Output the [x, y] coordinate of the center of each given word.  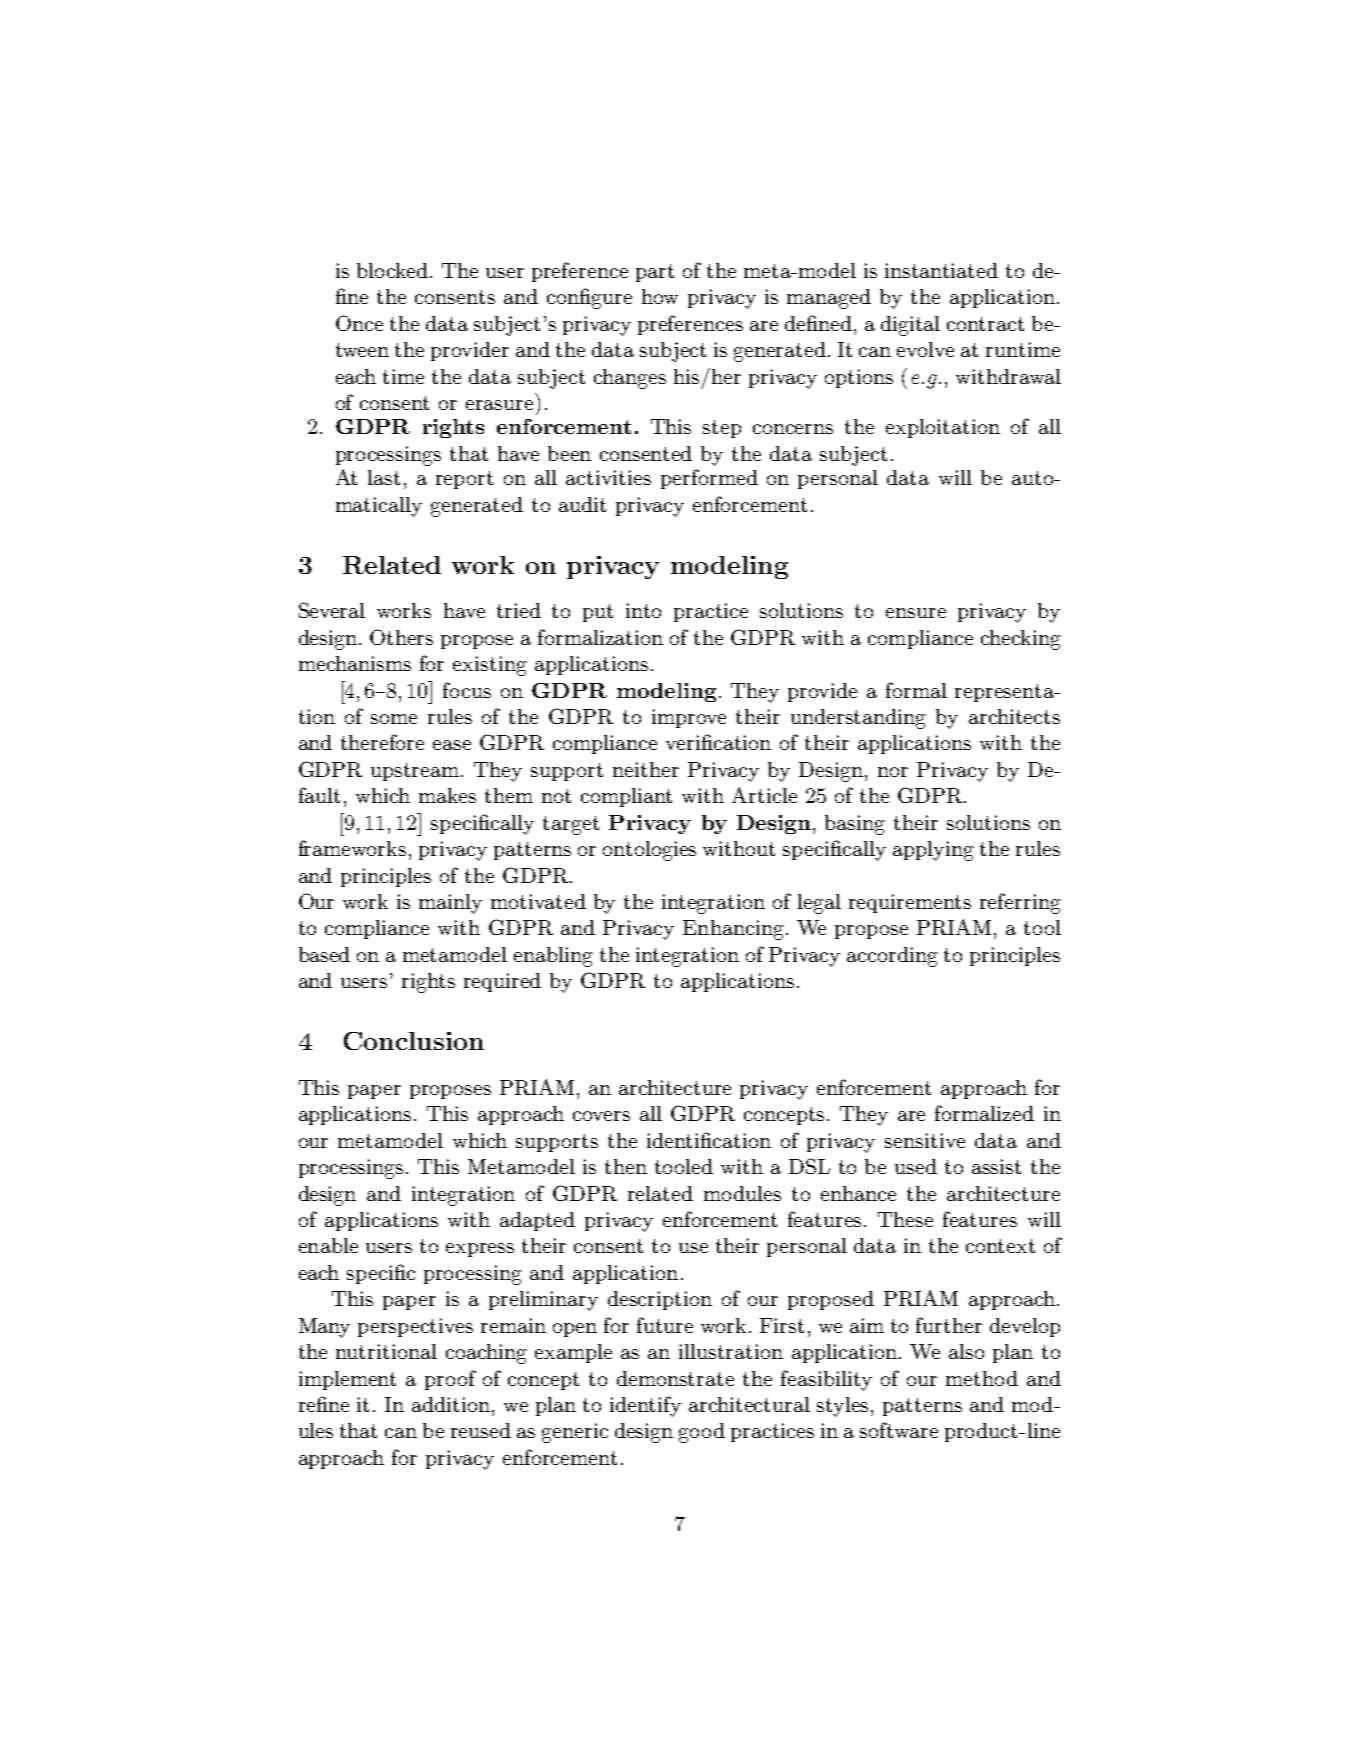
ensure [916, 613]
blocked [392, 270]
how [660, 296]
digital [910, 326]
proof [450, 1380]
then [626, 1166]
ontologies [649, 851]
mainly [450, 904]
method [982, 1378]
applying [933, 851]
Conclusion [414, 1041]
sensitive [925, 1140]
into [643, 610]
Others [401, 637]
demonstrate [675, 1378]
